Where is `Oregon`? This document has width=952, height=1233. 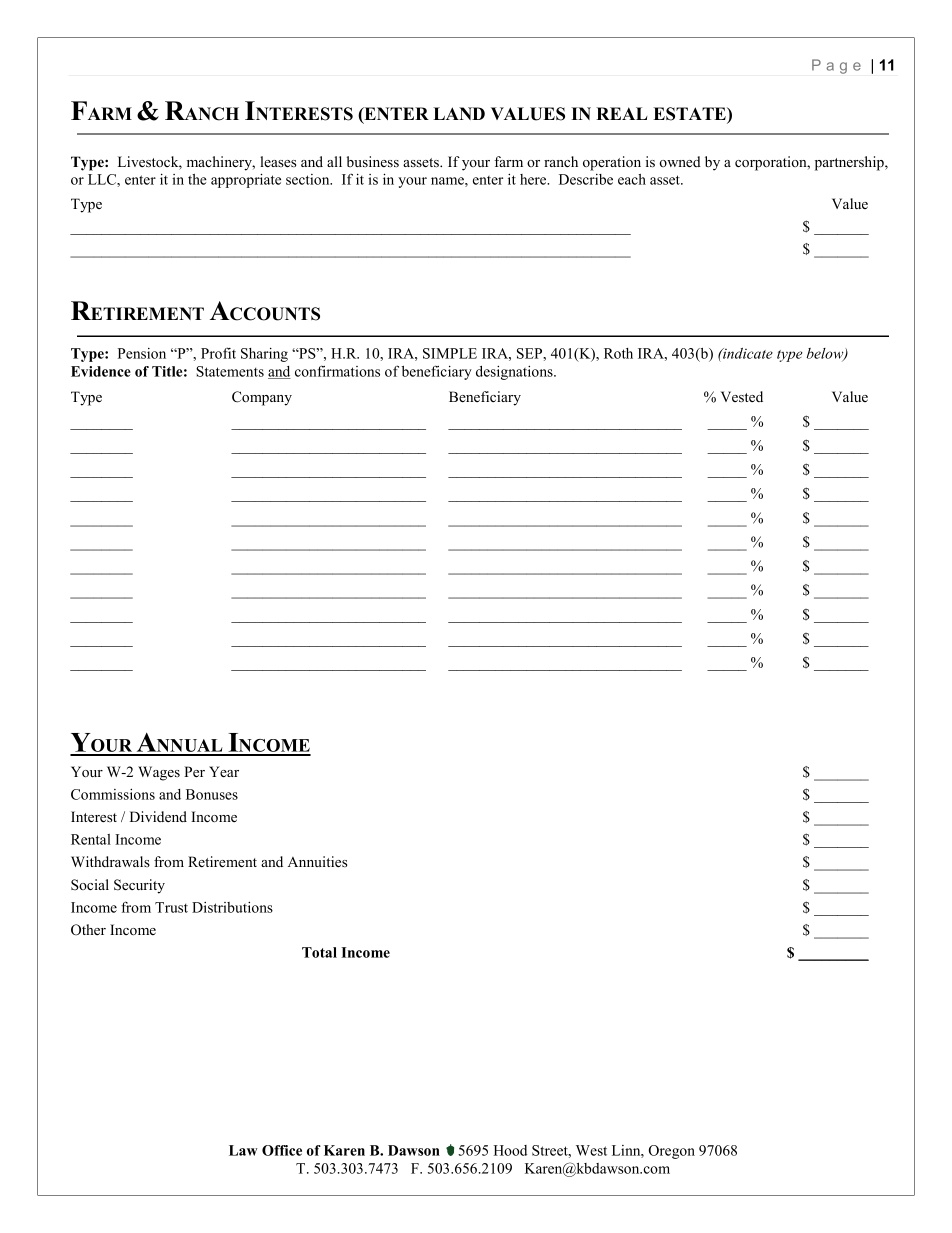 Oregon is located at coordinates (672, 1152).
